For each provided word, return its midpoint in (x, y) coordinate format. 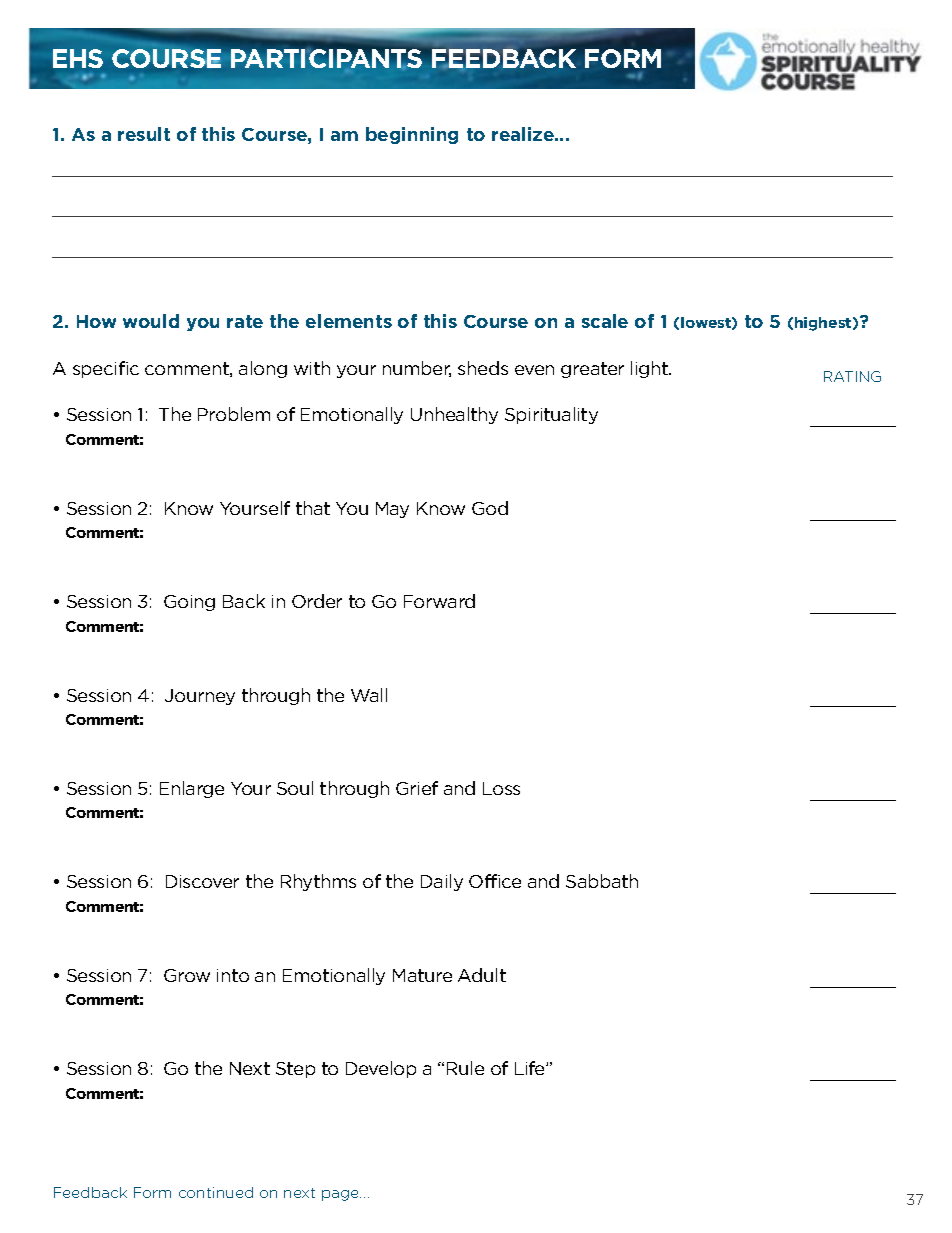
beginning (412, 135)
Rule (465, 1068)
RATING (852, 376)
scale (605, 321)
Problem (234, 414)
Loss (501, 788)
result (144, 134)
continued (216, 1192)
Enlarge (192, 789)
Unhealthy (454, 415)
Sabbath (602, 881)
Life (531, 1068)
